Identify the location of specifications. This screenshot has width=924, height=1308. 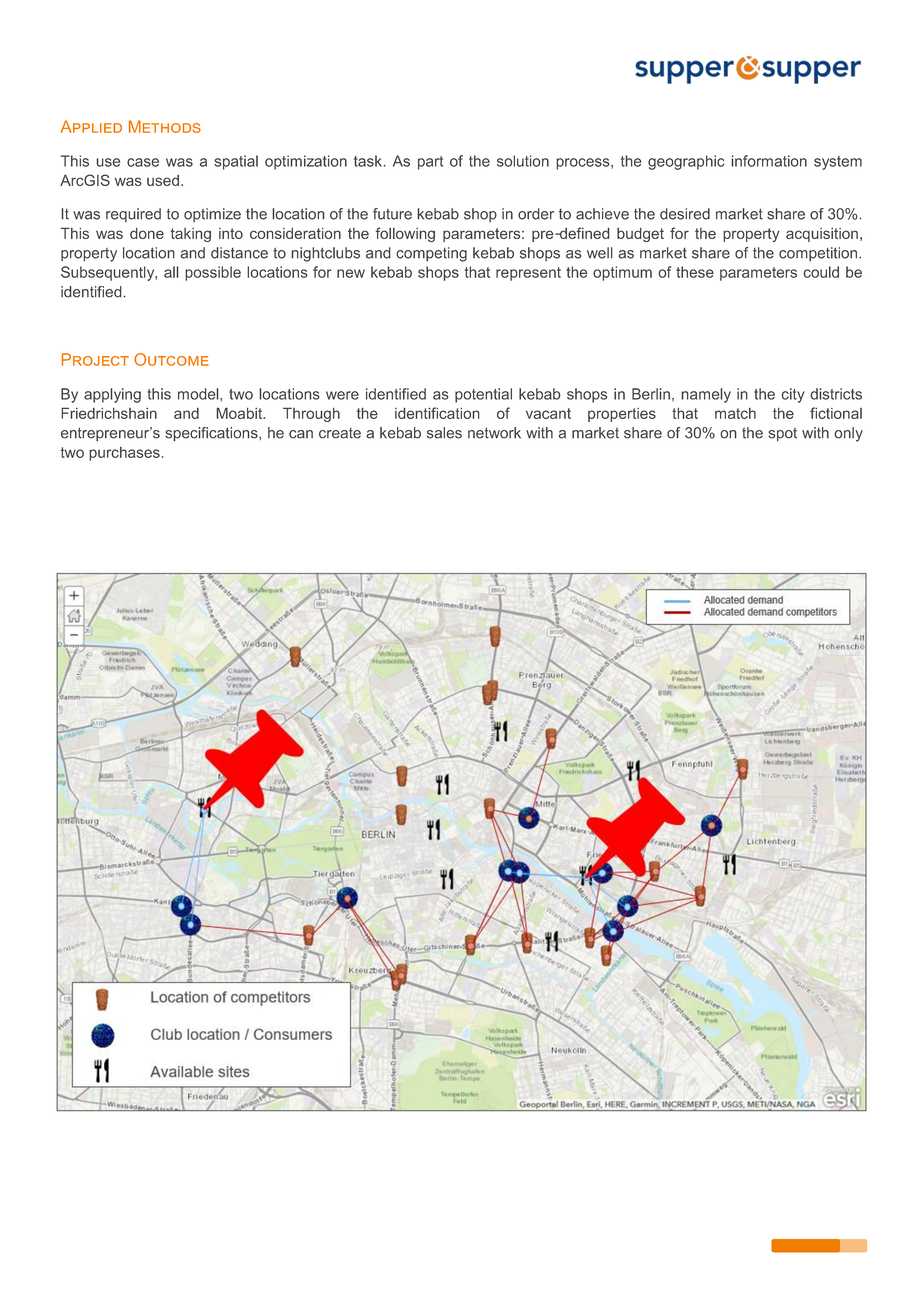
(212, 434).
